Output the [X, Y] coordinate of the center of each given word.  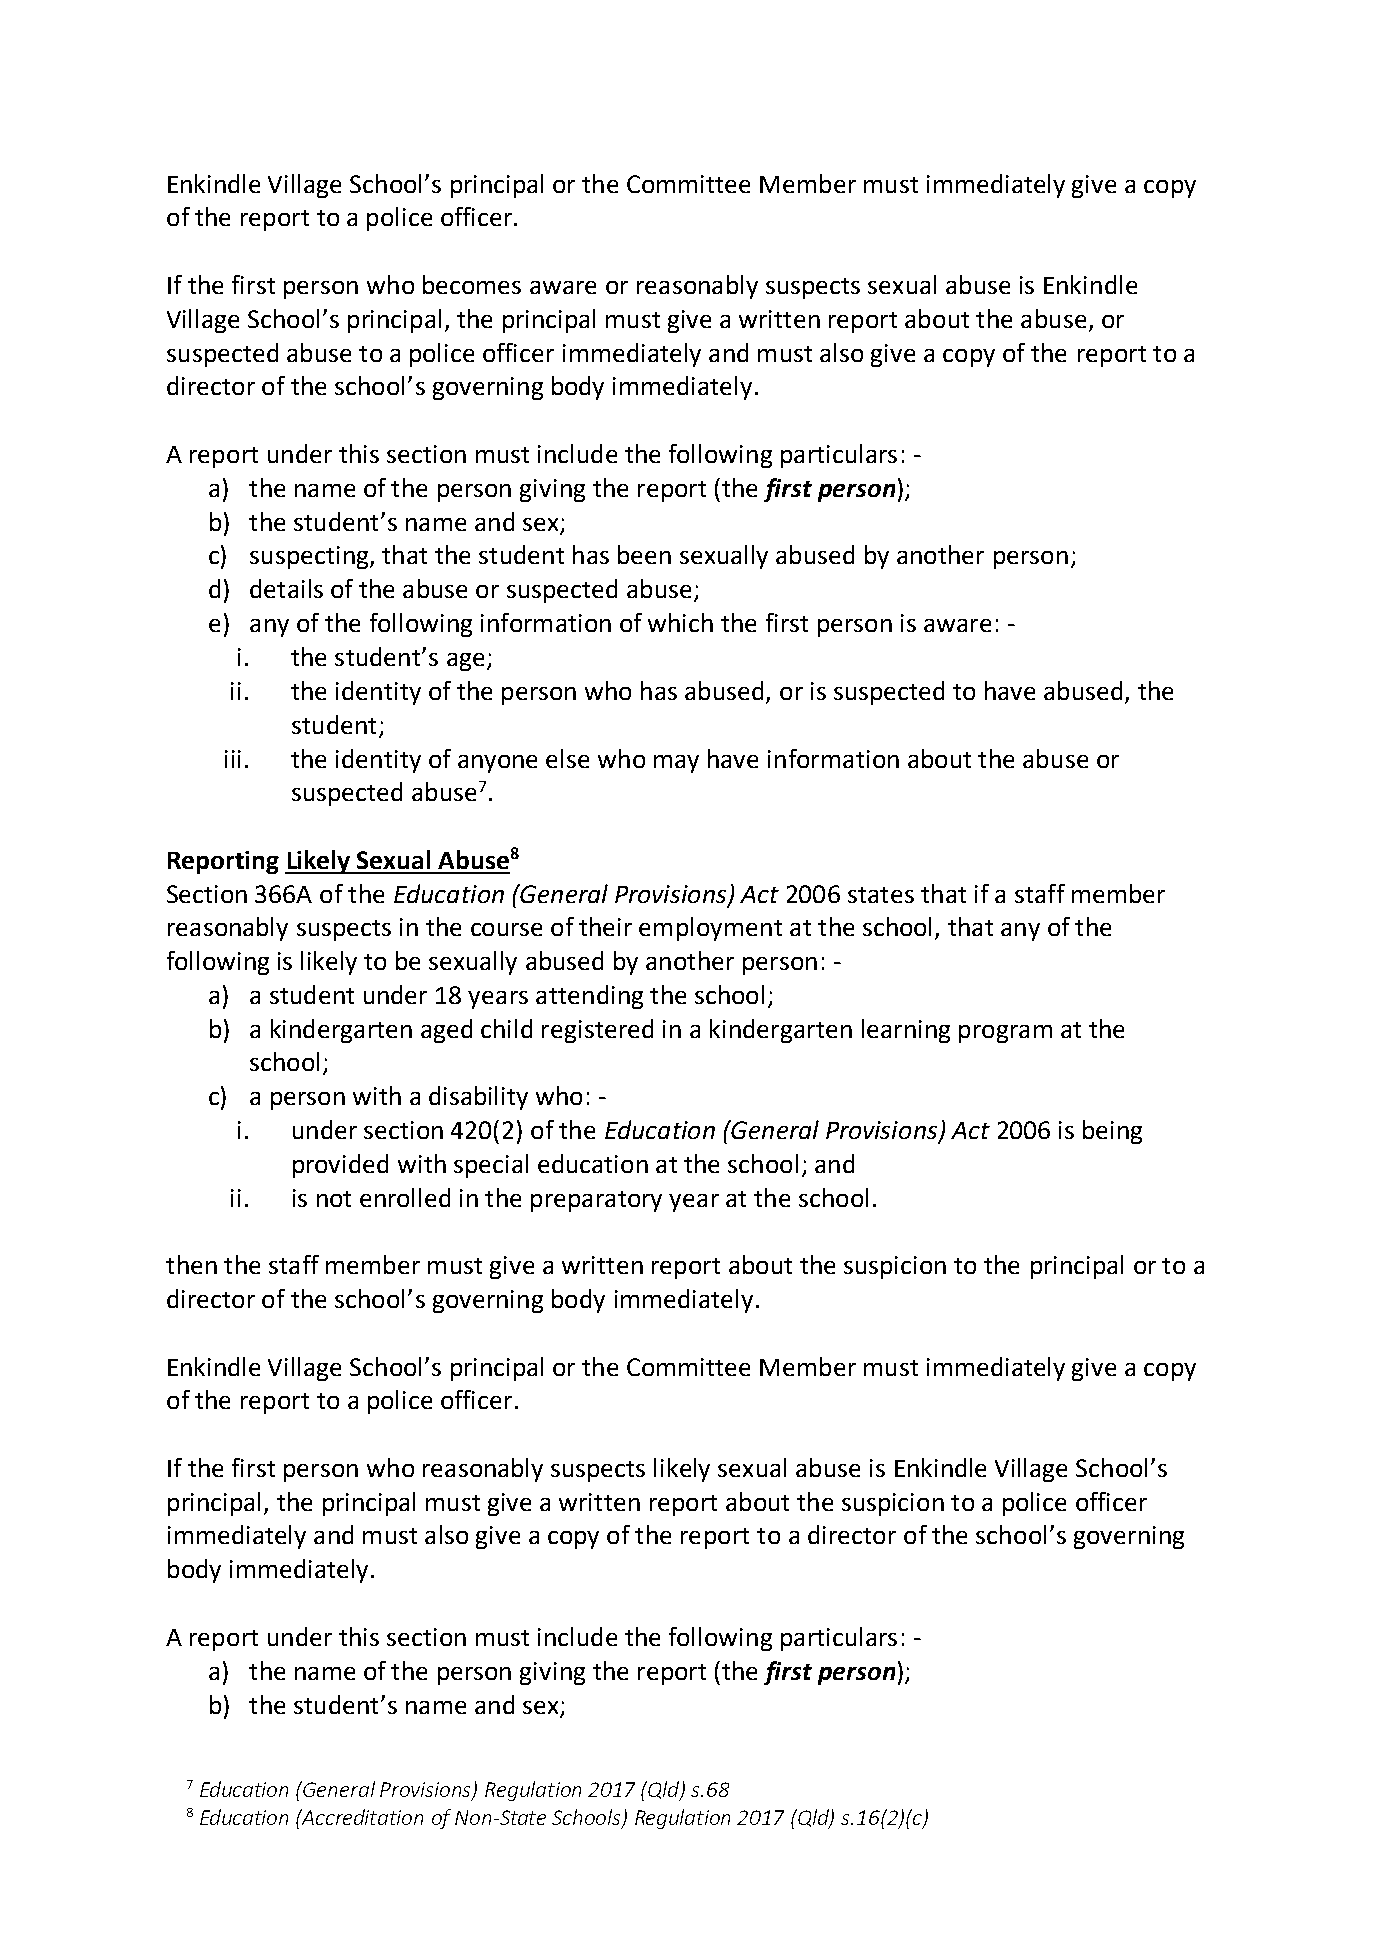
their [605, 926]
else [567, 758]
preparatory [596, 1201]
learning [906, 1031]
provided [340, 1166]
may [676, 764]
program [1005, 1034]
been [644, 554]
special [491, 1166]
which [680, 622]
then [191, 1264]
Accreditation [361, 1817]
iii [233, 759]
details [286, 588]
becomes [472, 284]
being [1112, 1132]
